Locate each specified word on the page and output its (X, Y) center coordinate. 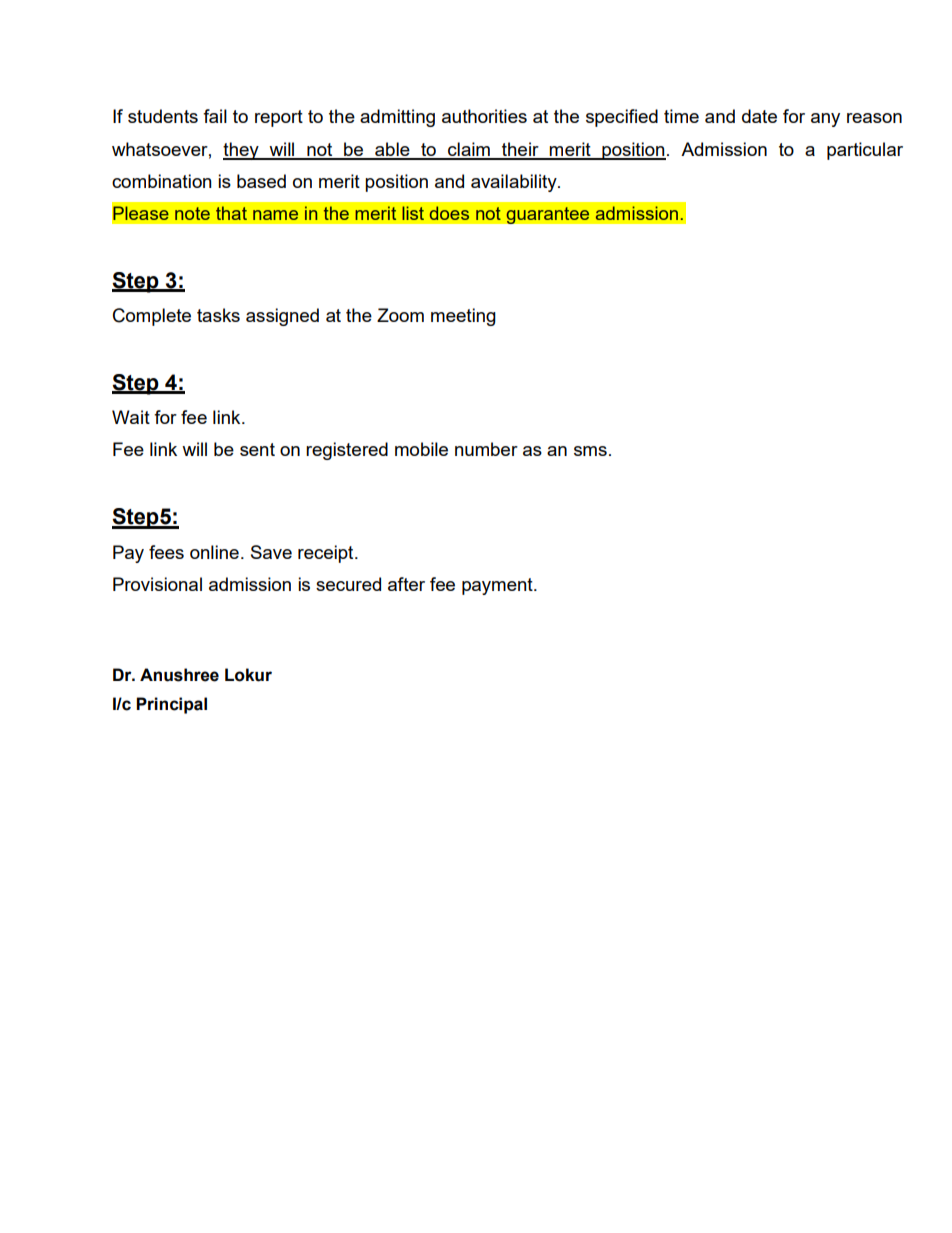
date (759, 116)
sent (257, 449)
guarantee (548, 215)
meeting (463, 317)
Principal (171, 705)
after (406, 584)
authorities (484, 116)
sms (590, 451)
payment (498, 586)
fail (215, 116)
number (486, 449)
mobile (421, 449)
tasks (218, 315)
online (214, 552)
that (231, 213)
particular (865, 151)
